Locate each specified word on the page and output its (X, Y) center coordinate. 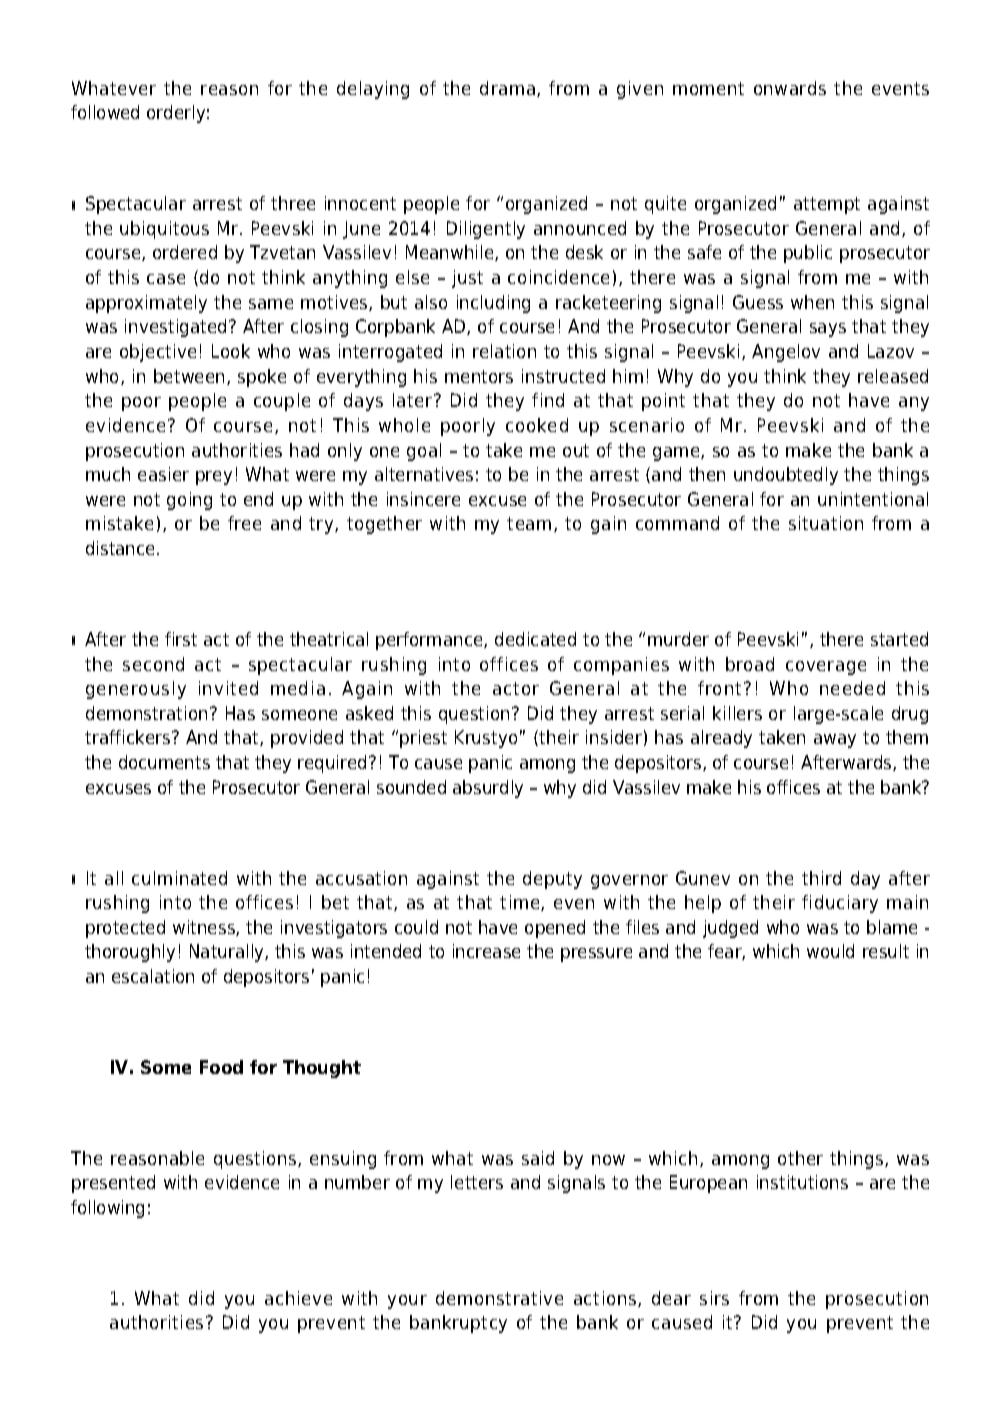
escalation (153, 976)
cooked (537, 425)
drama (507, 88)
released (893, 376)
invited (228, 688)
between (189, 376)
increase (486, 951)
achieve (298, 1298)
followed (105, 112)
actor (516, 688)
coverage (826, 668)
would (830, 951)
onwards (790, 88)
